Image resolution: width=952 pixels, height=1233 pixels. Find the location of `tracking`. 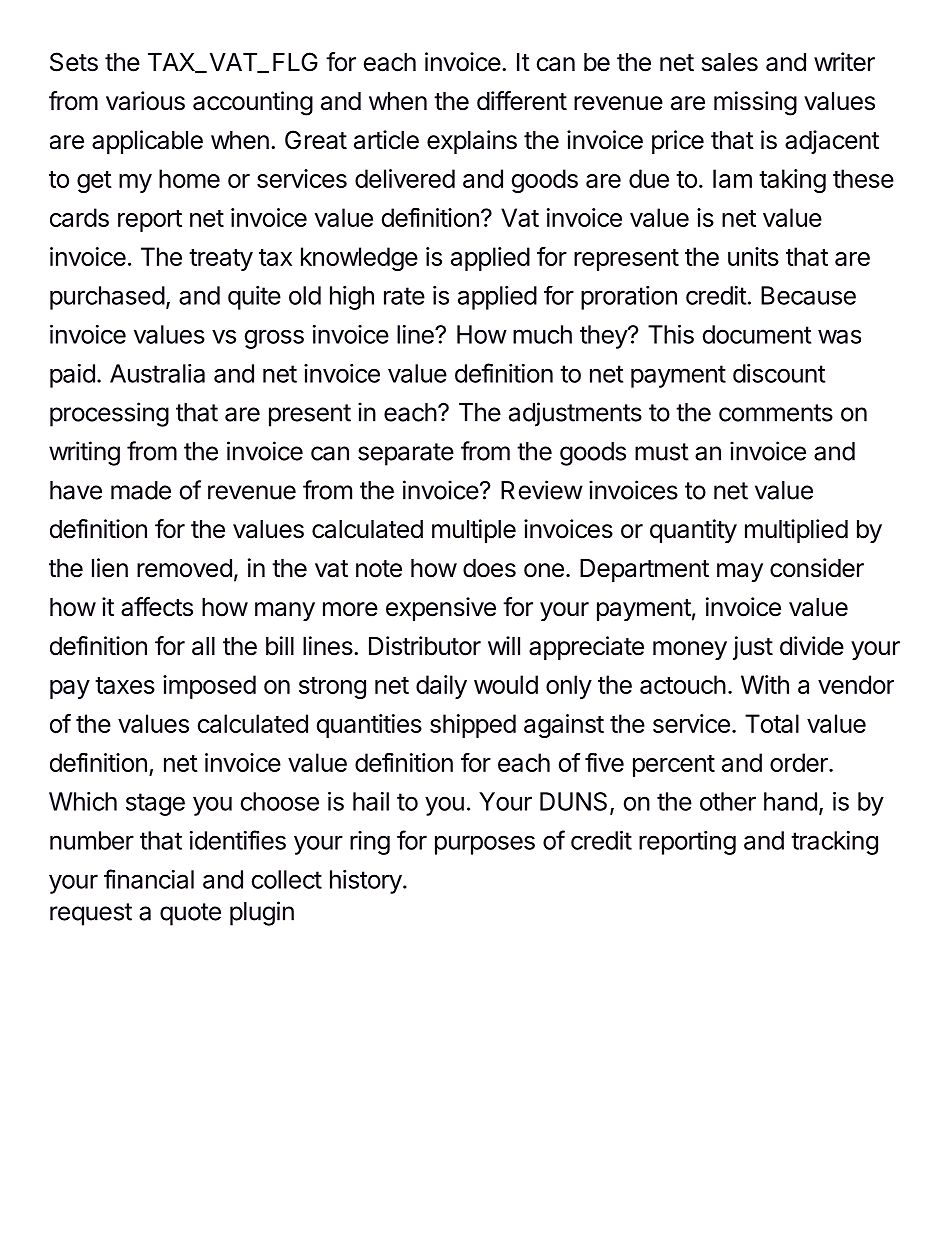

tracking is located at coordinates (834, 843).
